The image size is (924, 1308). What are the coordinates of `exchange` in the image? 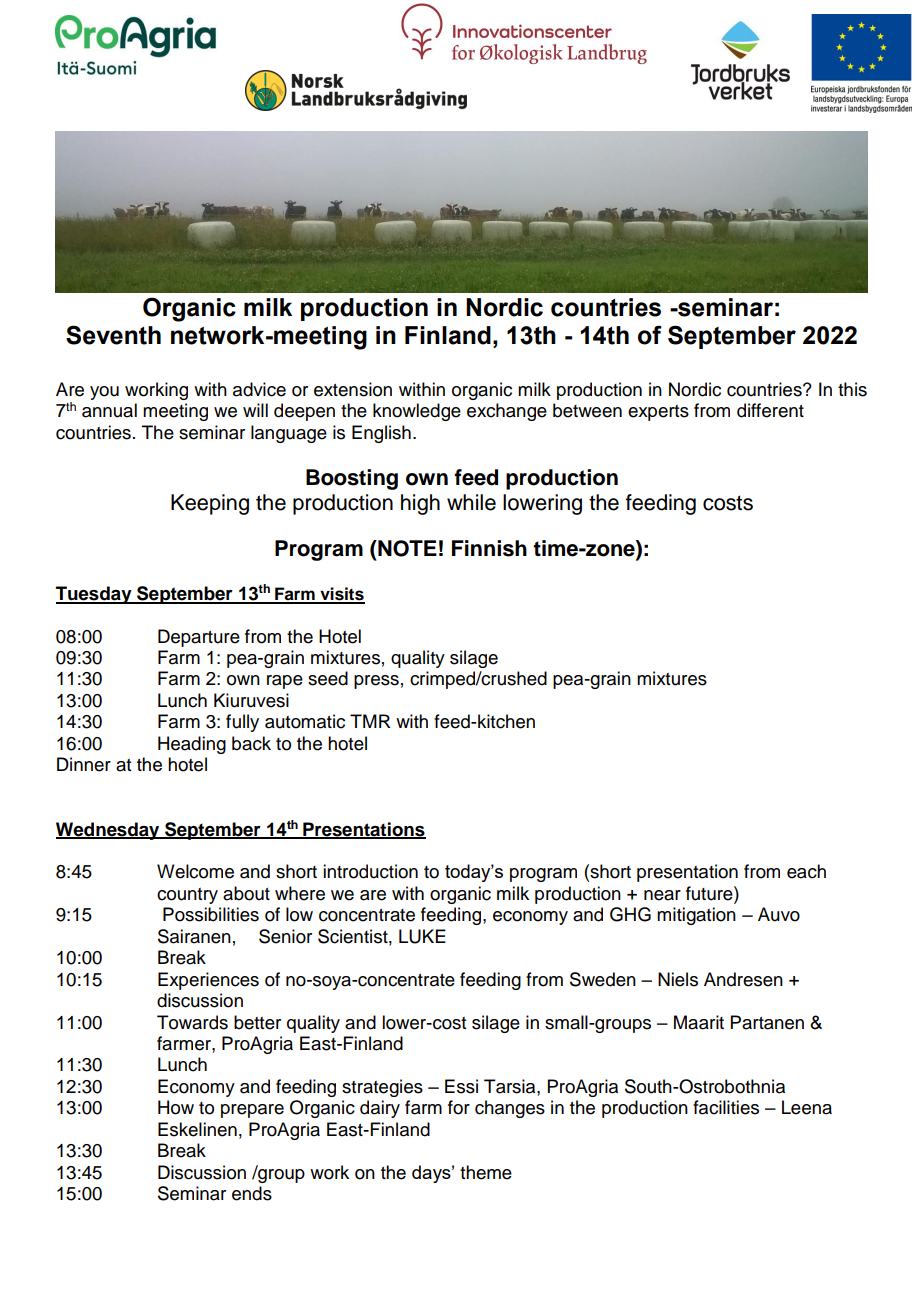 It's located at (507, 412).
